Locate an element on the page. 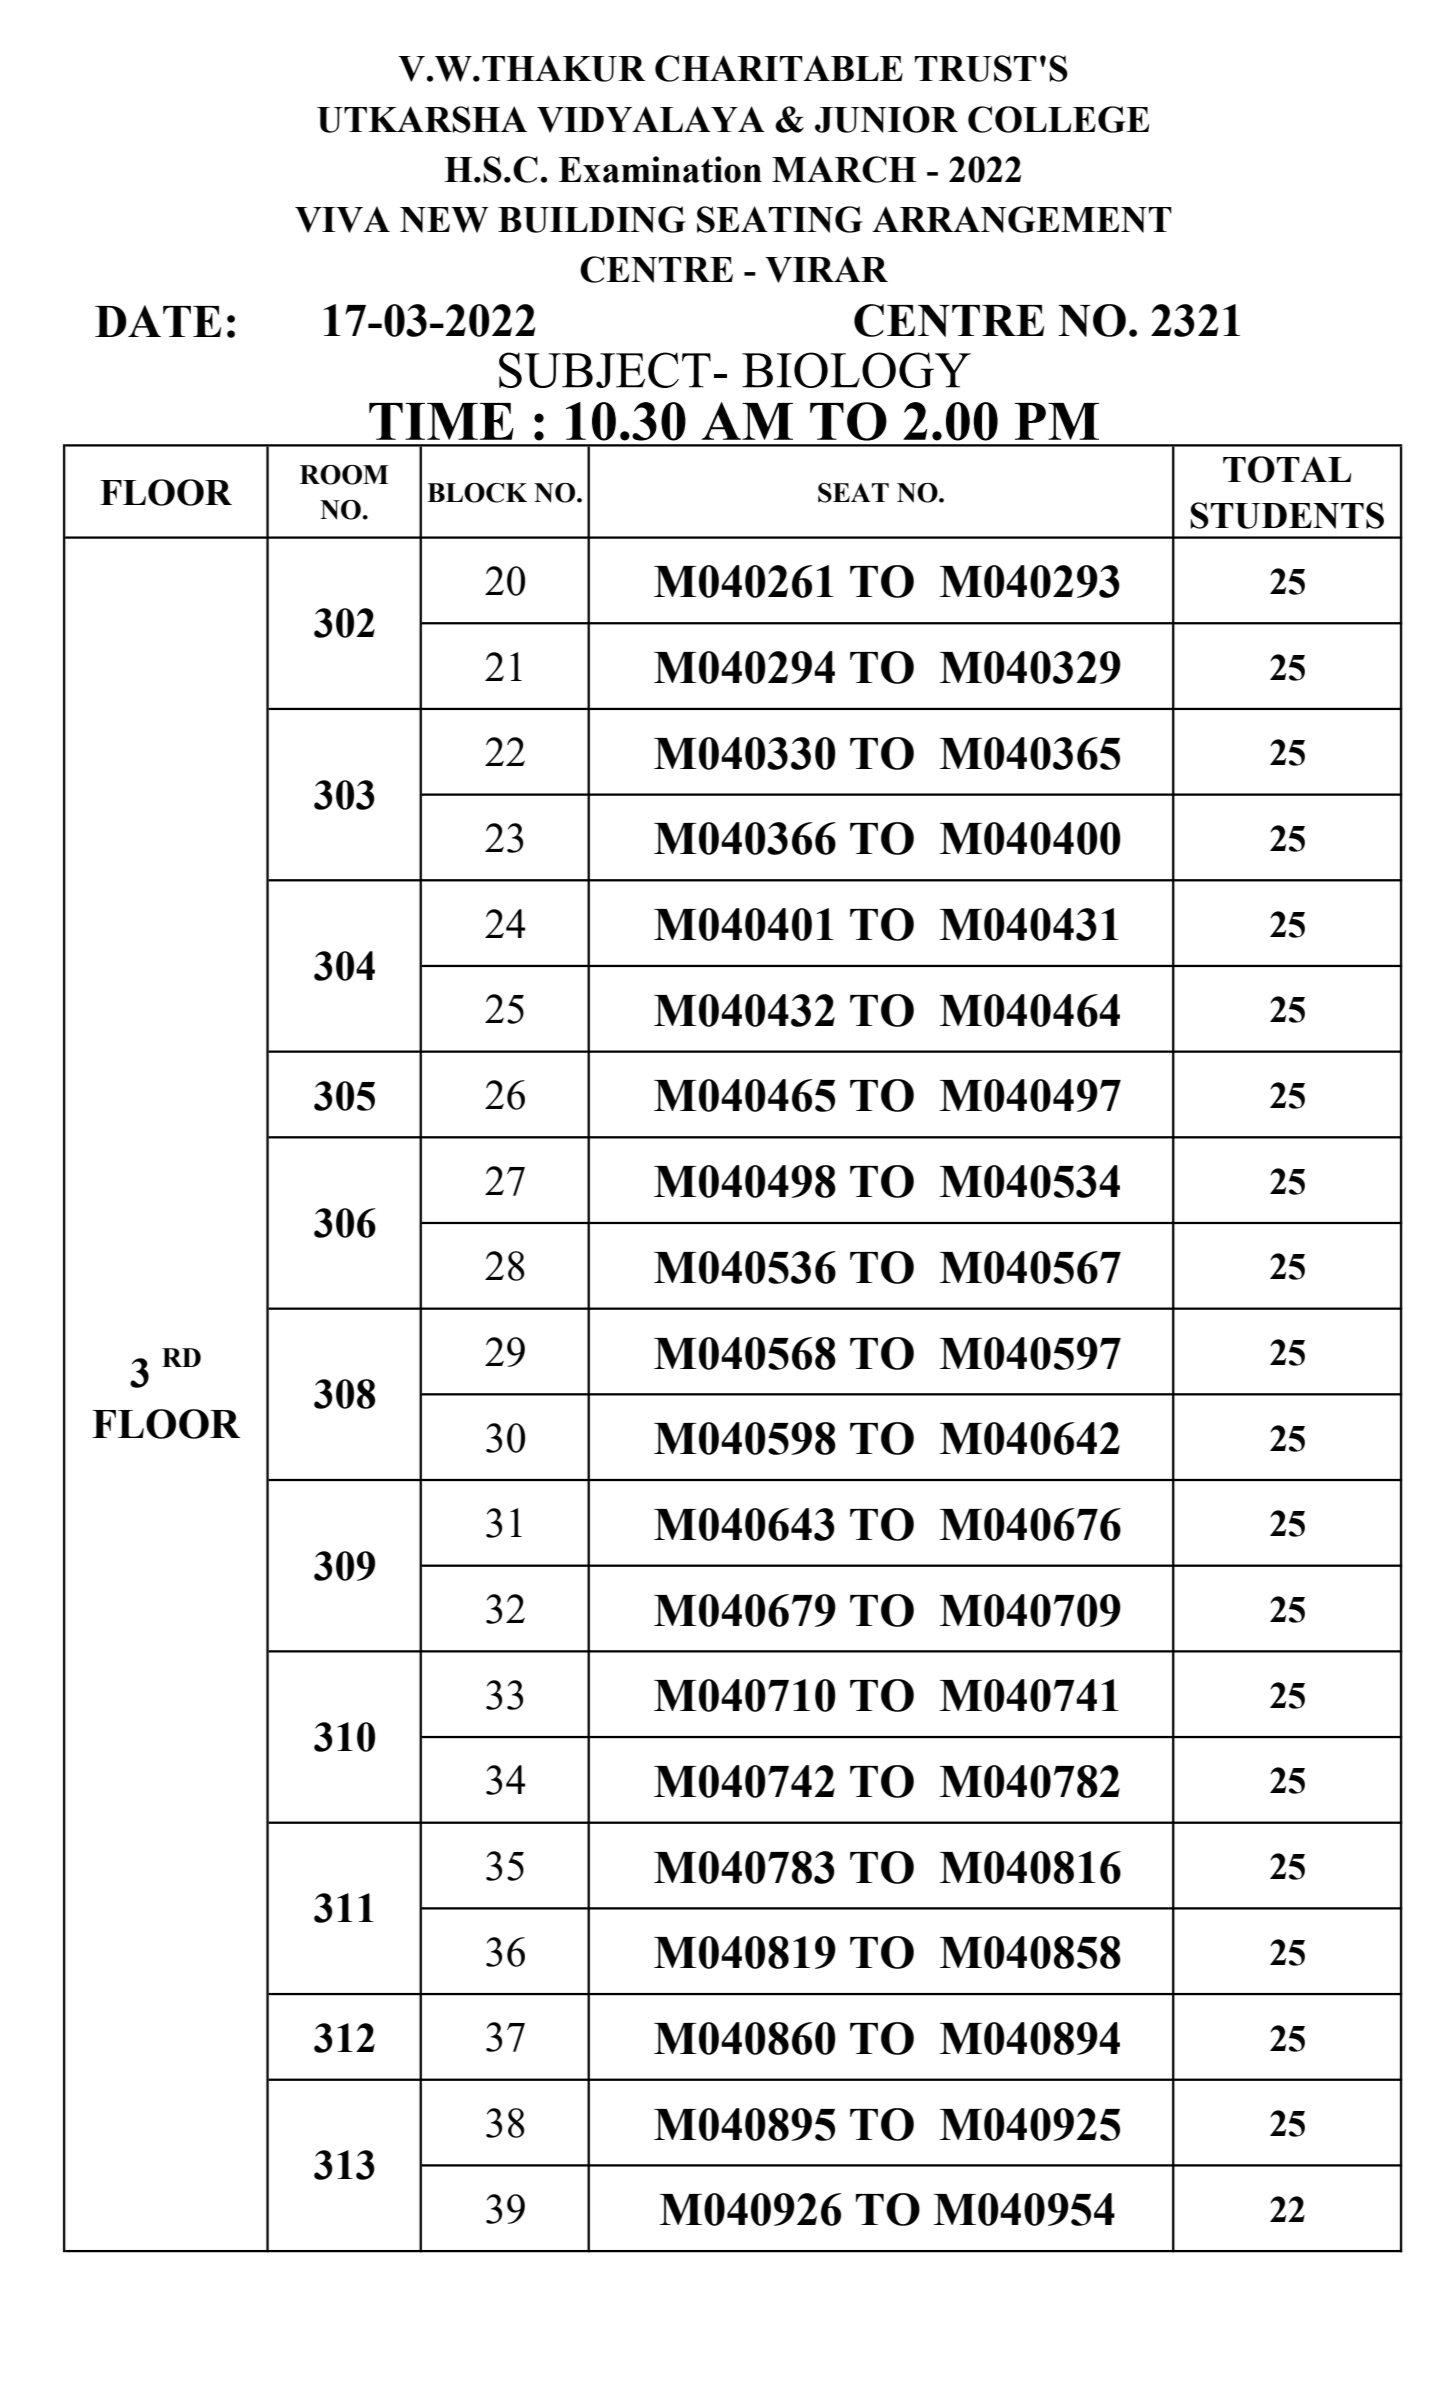 Image resolution: width=1447 pixels, height=2383 pixels. ARRANGEMENT is located at coordinates (1022, 219).
